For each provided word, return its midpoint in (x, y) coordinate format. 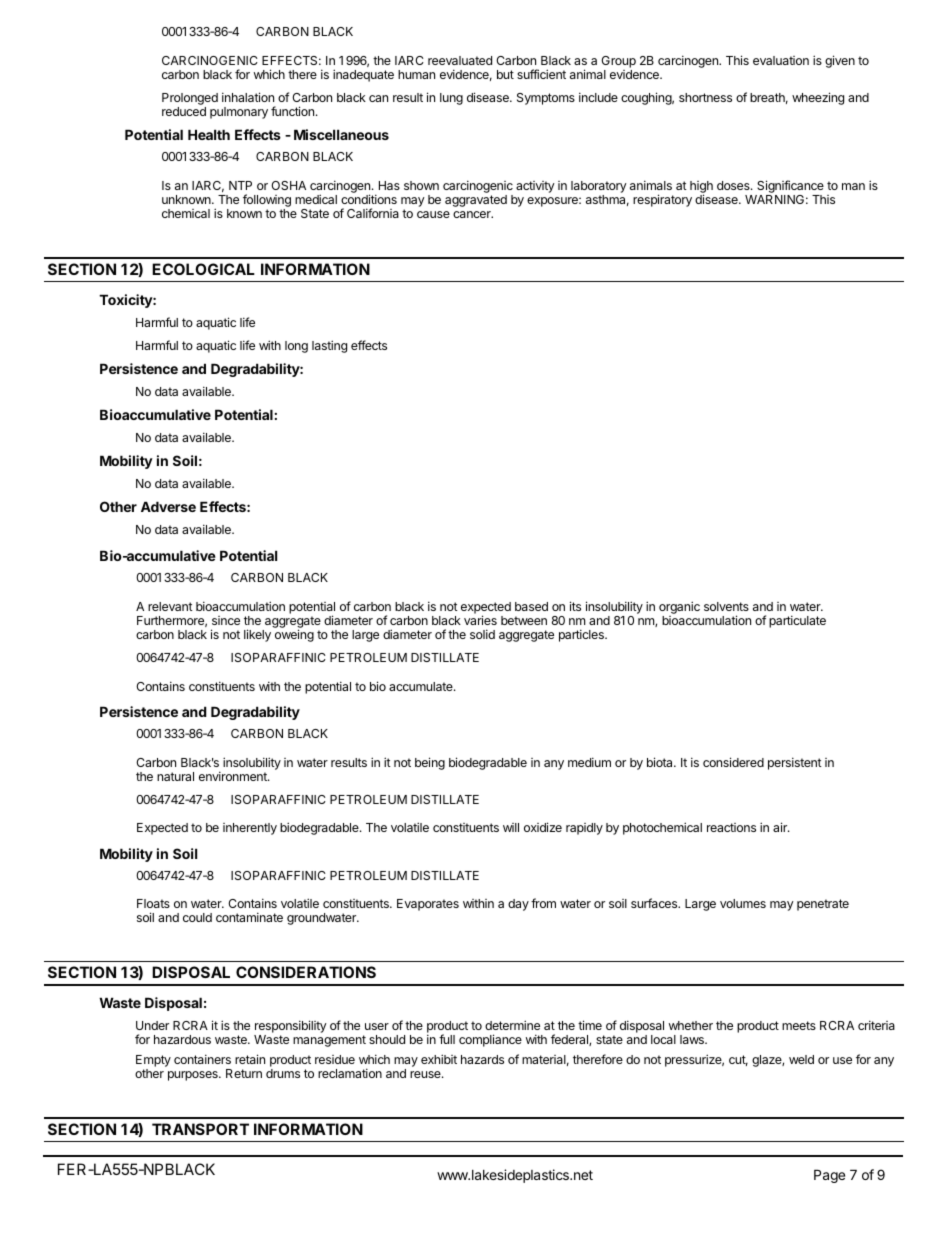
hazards (482, 1059)
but (505, 74)
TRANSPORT (200, 1129)
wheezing (818, 98)
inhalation (248, 97)
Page (829, 1176)
